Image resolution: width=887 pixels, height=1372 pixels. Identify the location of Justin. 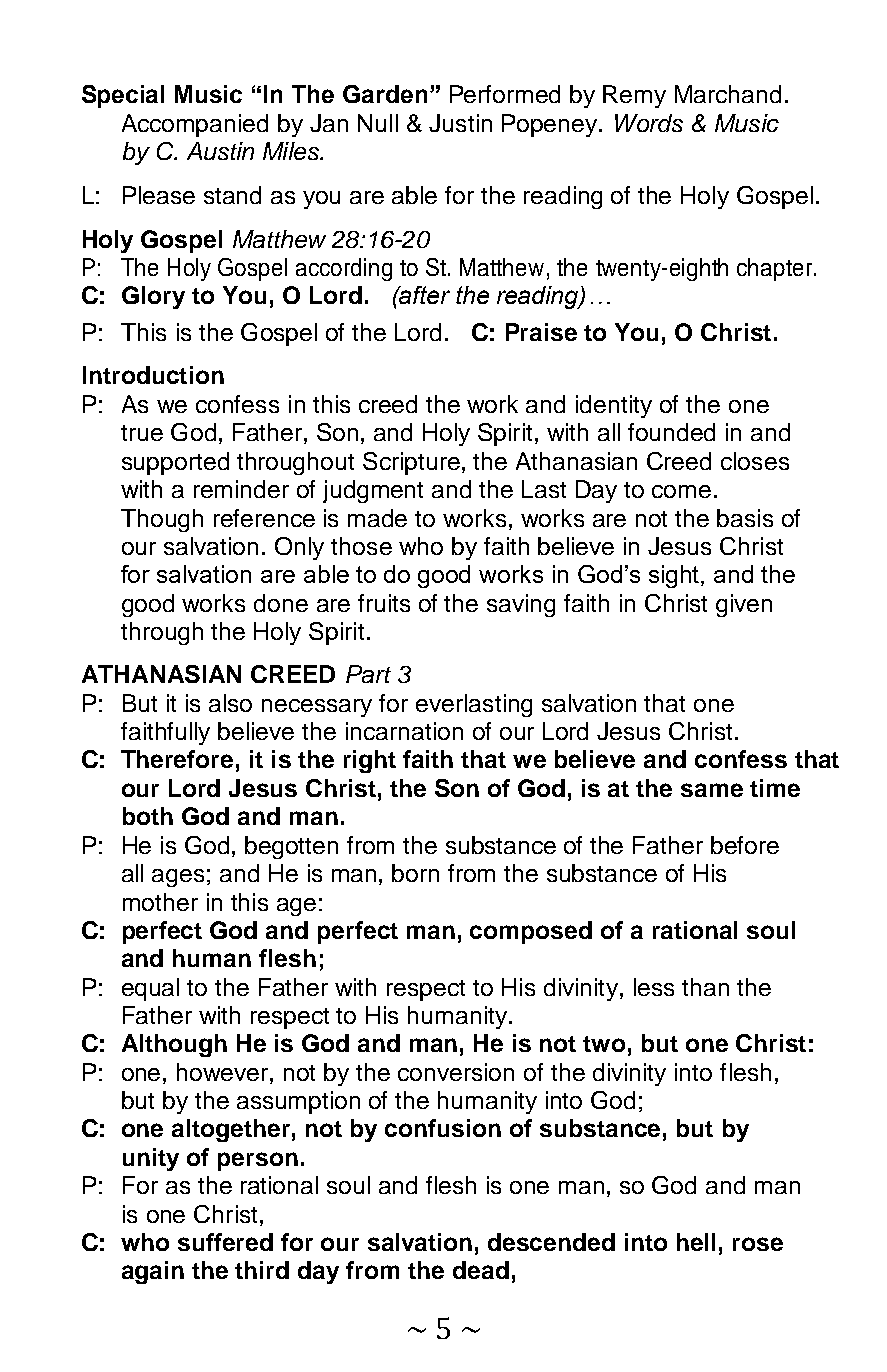
(460, 123).
